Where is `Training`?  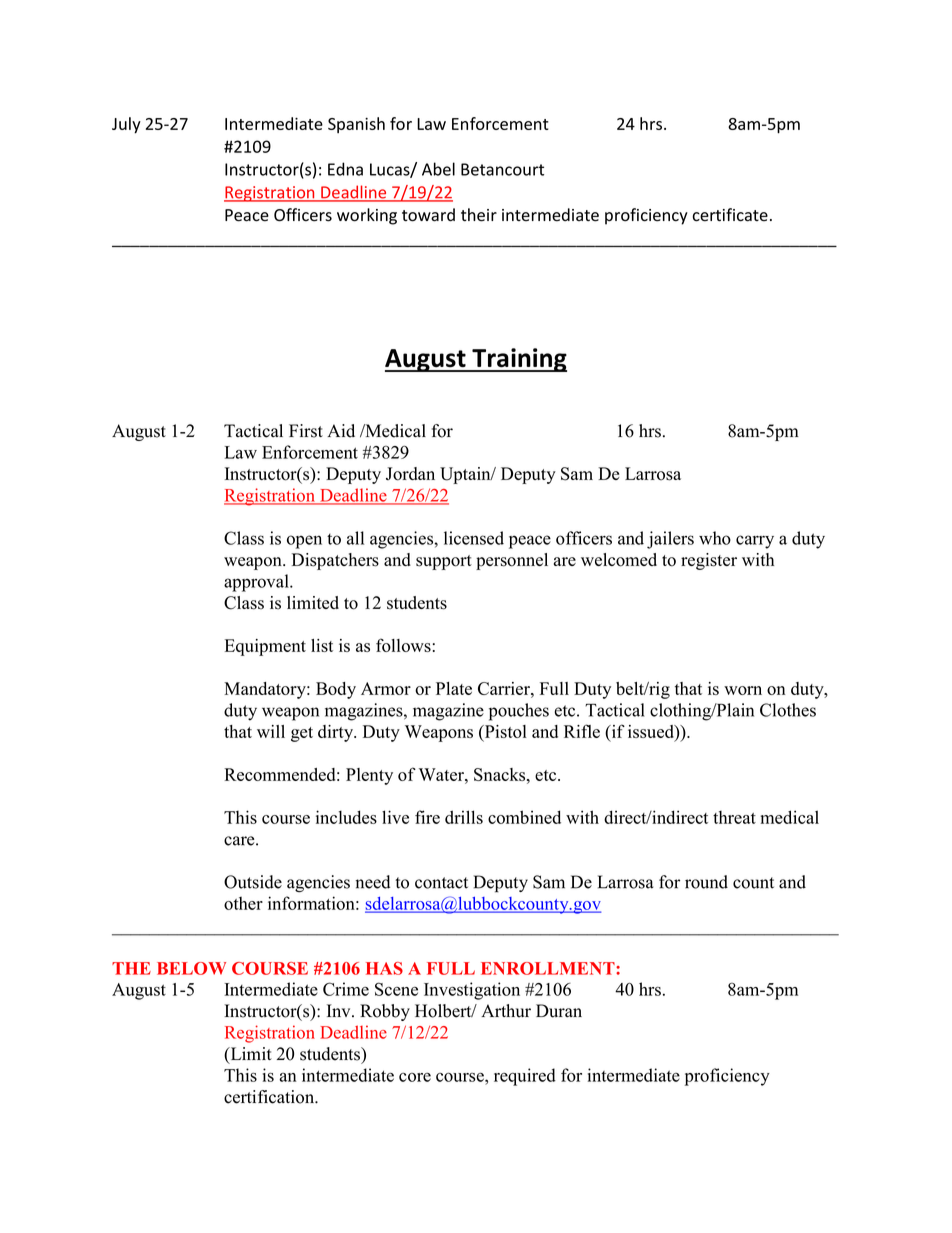
Training is located at coordinates (518, 360).
